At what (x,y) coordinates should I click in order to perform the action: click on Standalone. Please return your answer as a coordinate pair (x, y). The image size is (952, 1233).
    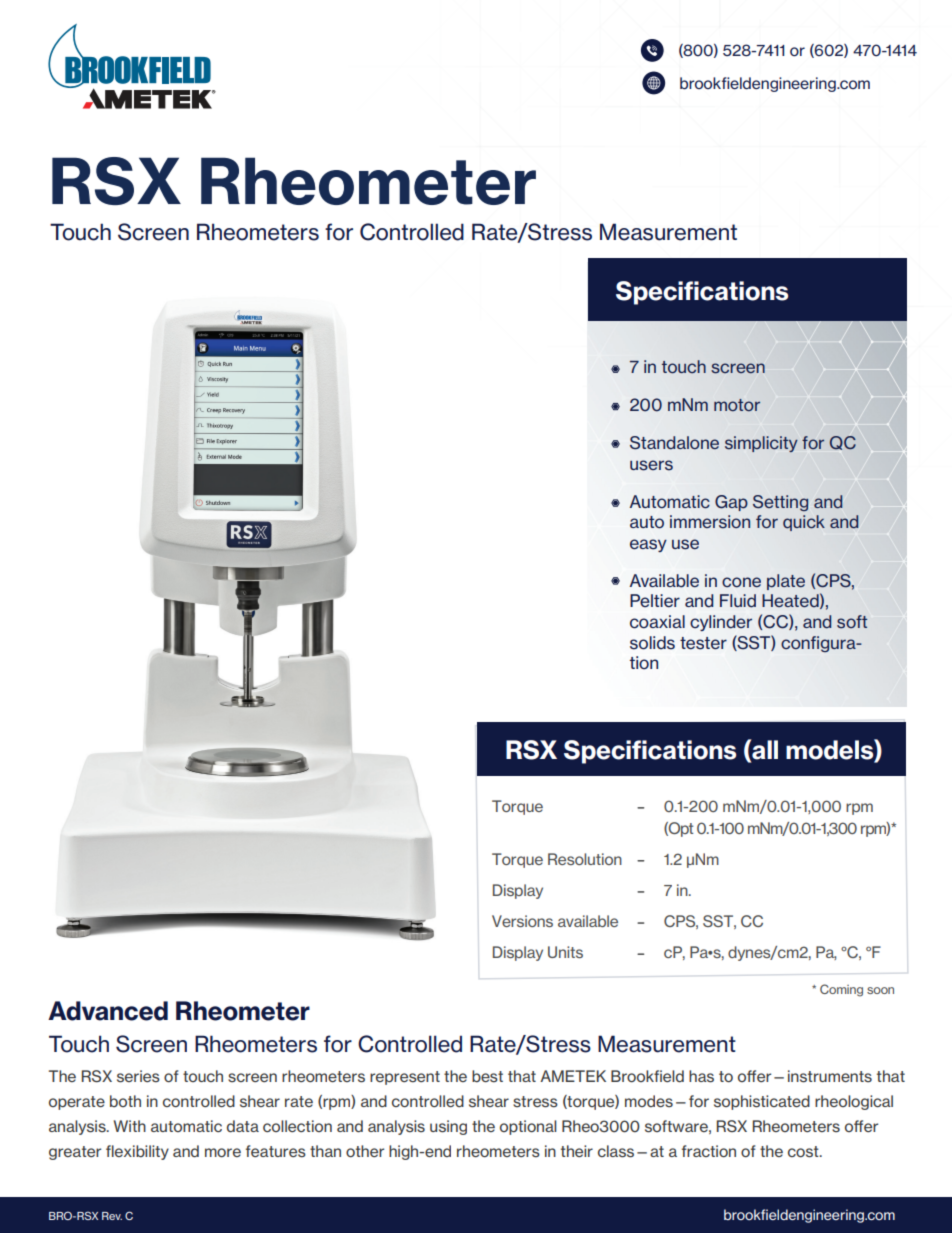
    Looking at the image, I should click on (674, 443).
